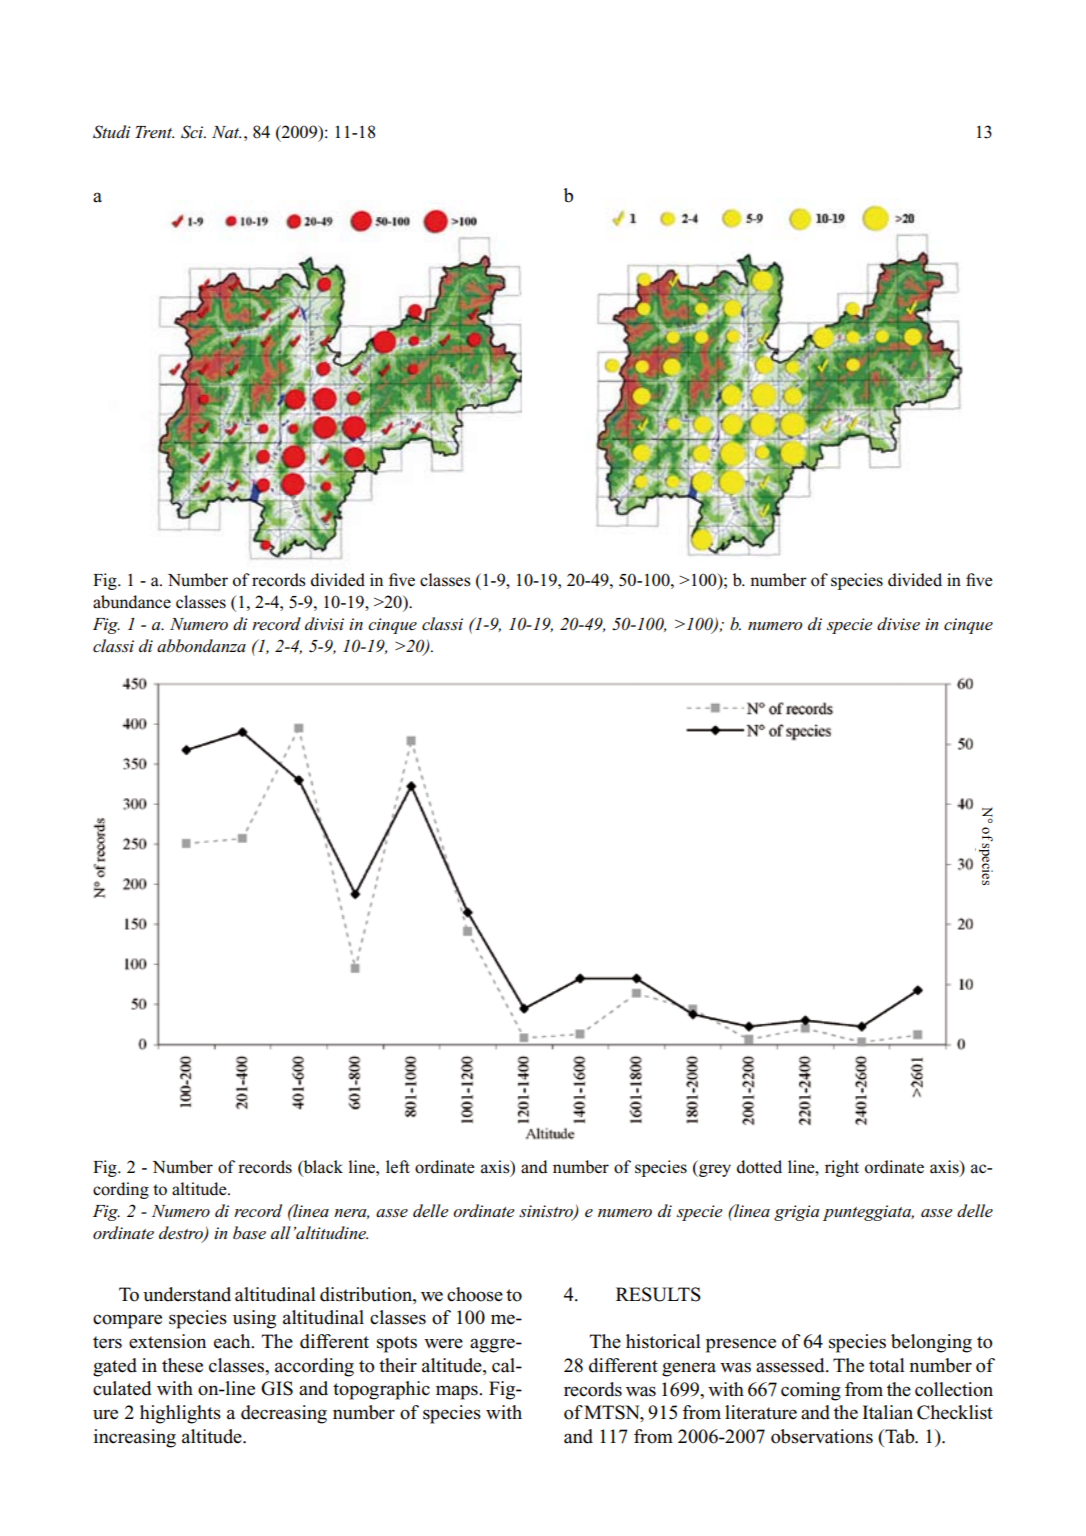 This screenshot has width=1086, height=1536. What do you see at coordinates (193, 132) in the screenshot?
I see `Sci` at bounding box center [193, 132].
